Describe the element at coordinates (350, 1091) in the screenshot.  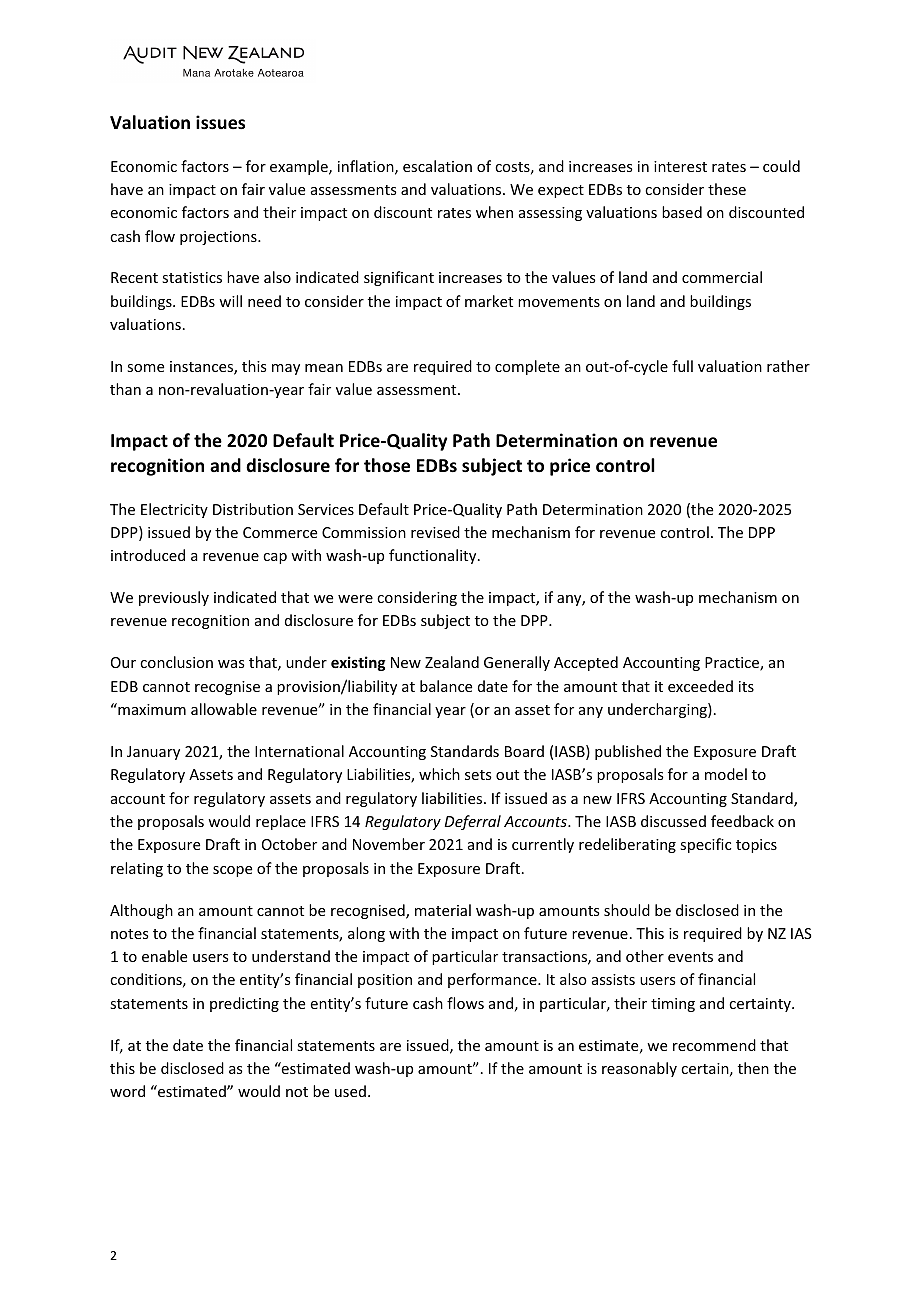
I see `used` at that location.
